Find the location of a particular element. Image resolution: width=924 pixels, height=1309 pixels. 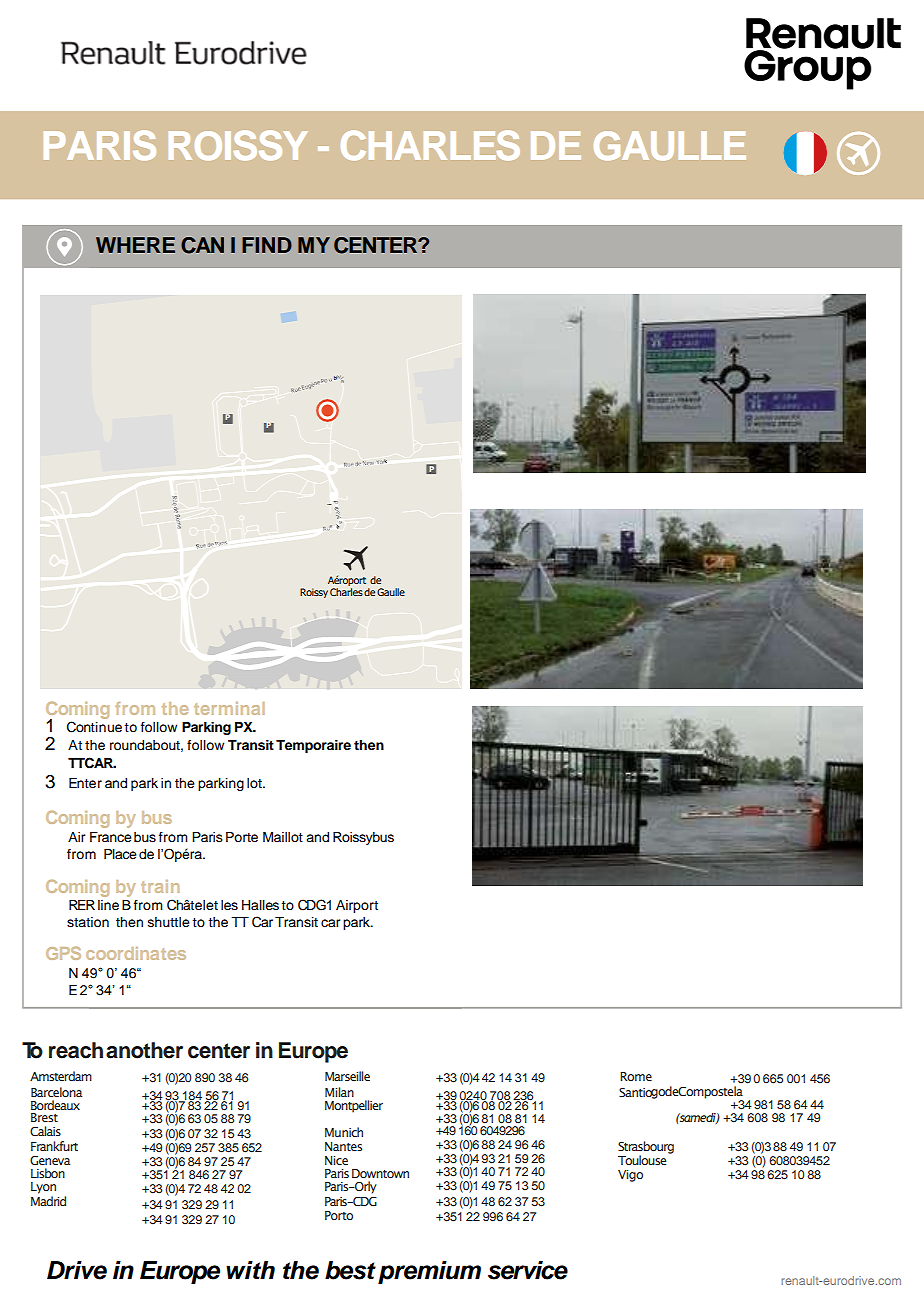

terminal is located at coordinates (229, 708).
